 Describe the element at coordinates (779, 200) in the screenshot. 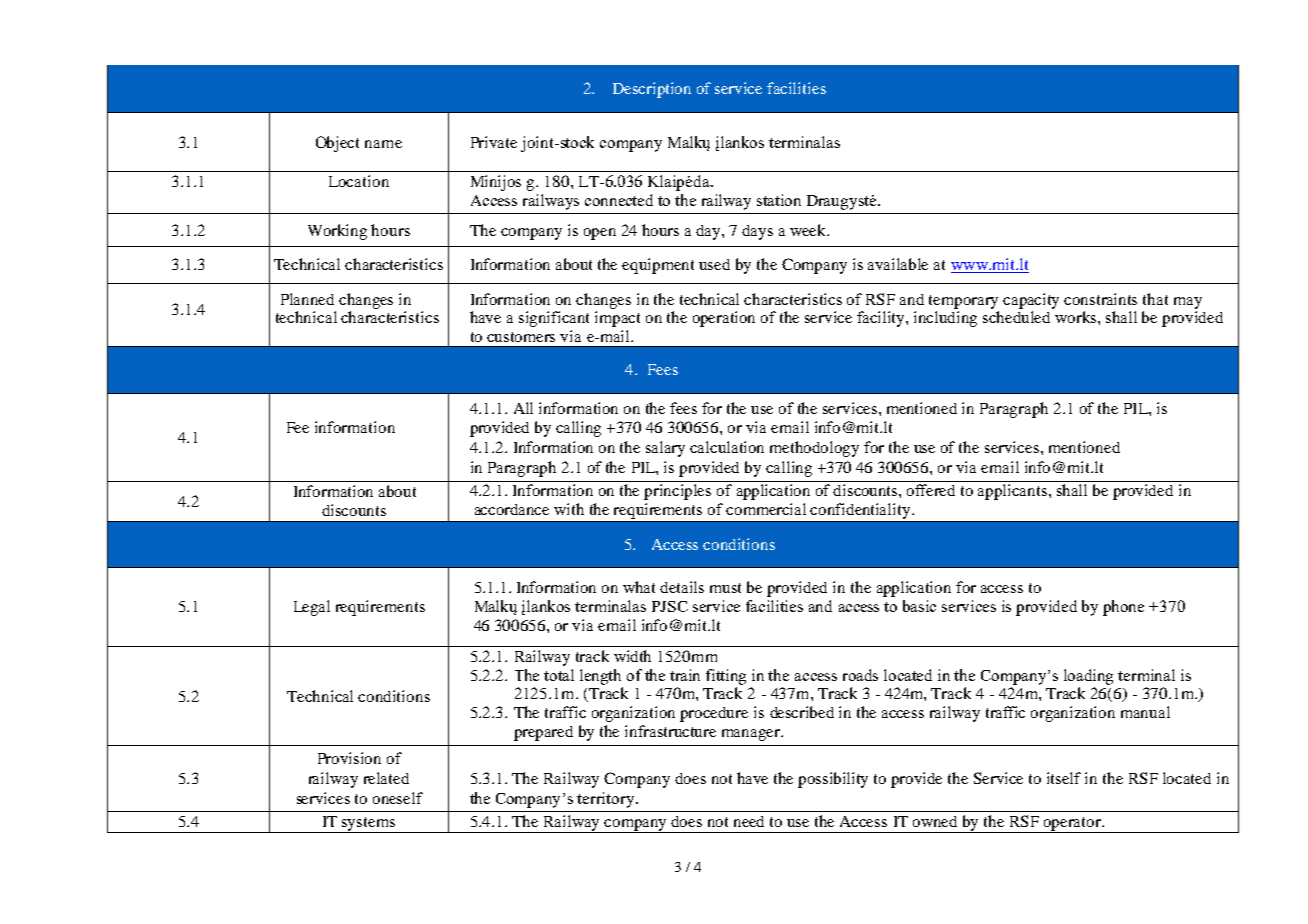

I see `station` at that location.
